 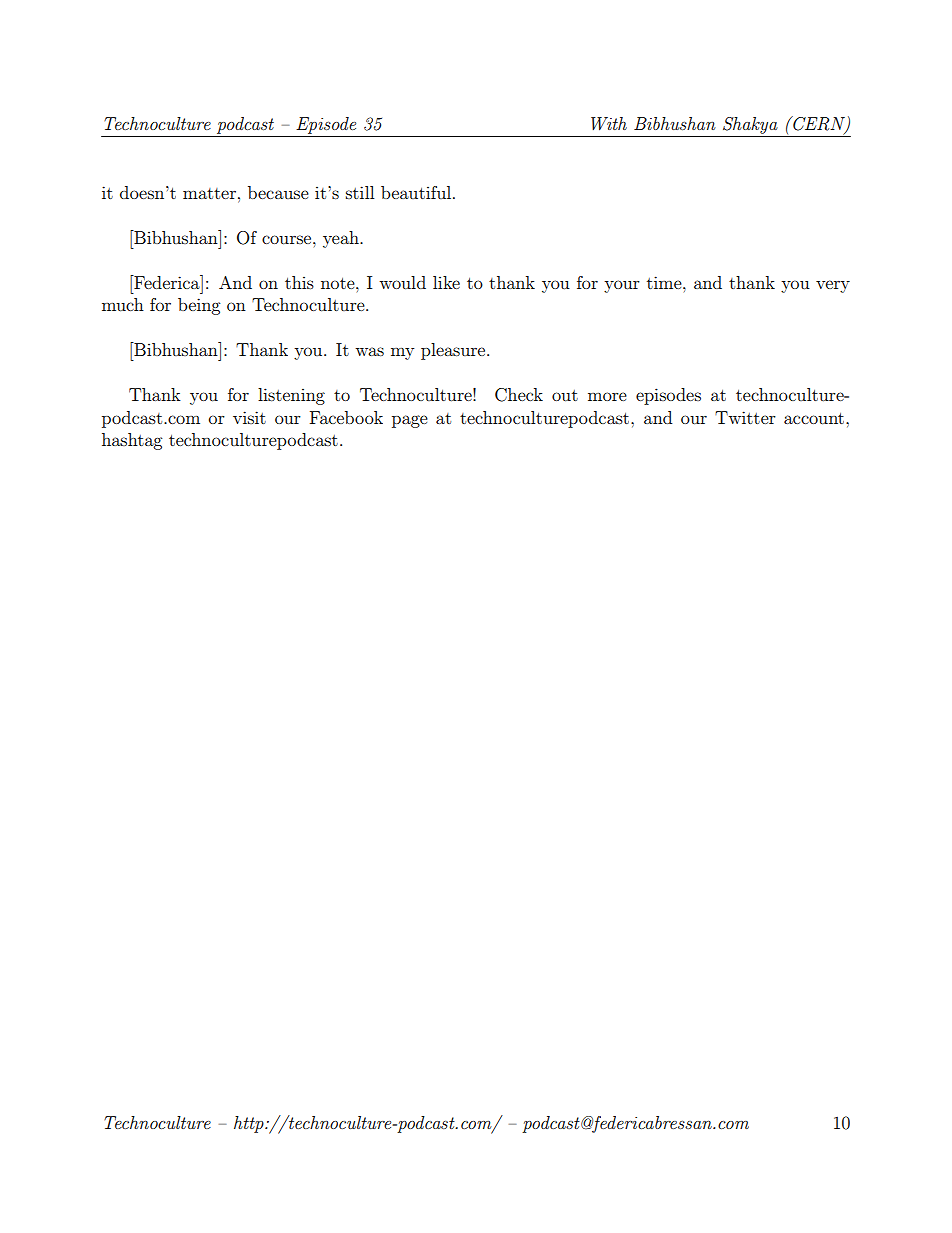 I want to click on time, so click(x=665, y=282).
